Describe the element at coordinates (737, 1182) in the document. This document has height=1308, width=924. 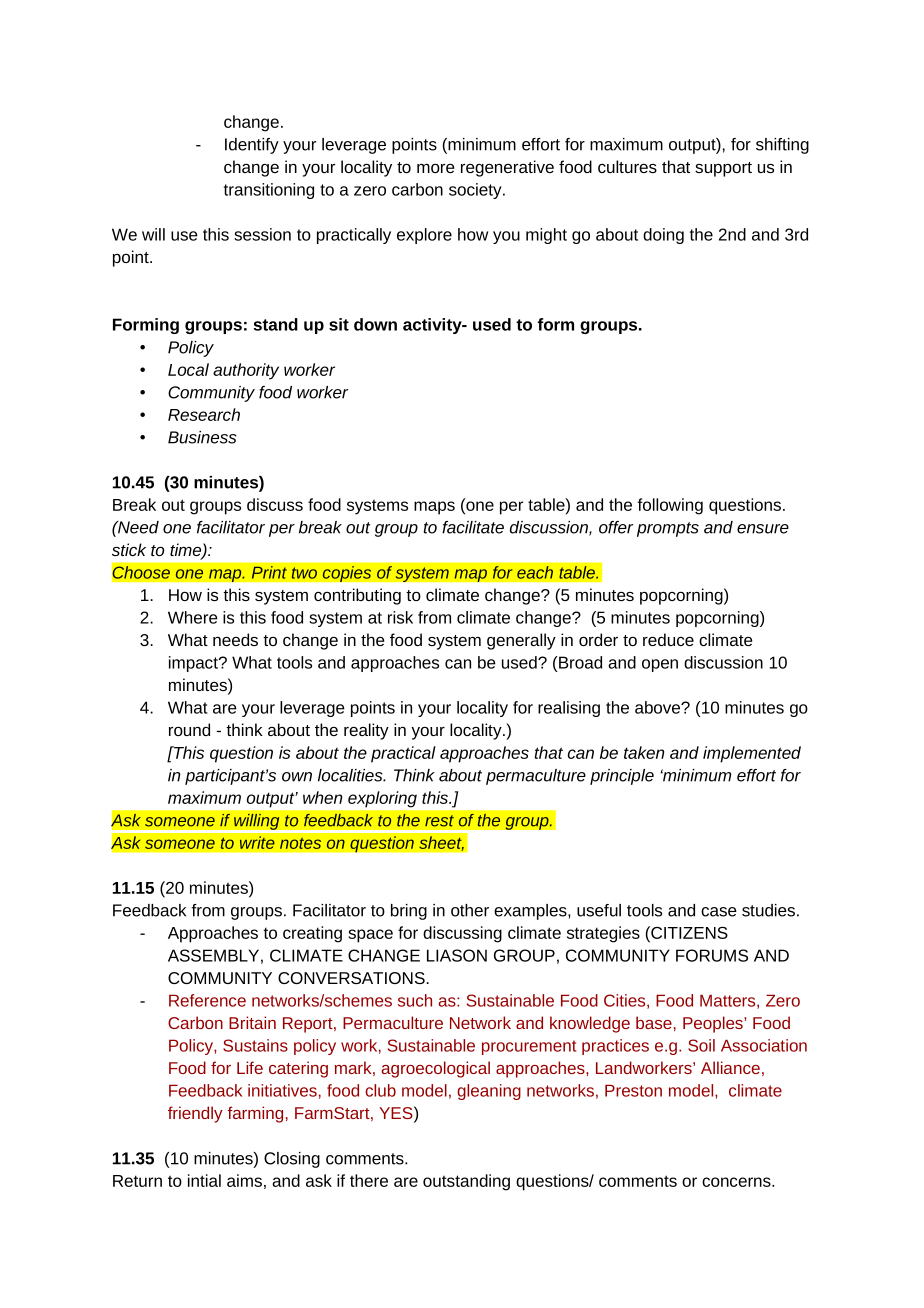
I see `concerns` at that location.
